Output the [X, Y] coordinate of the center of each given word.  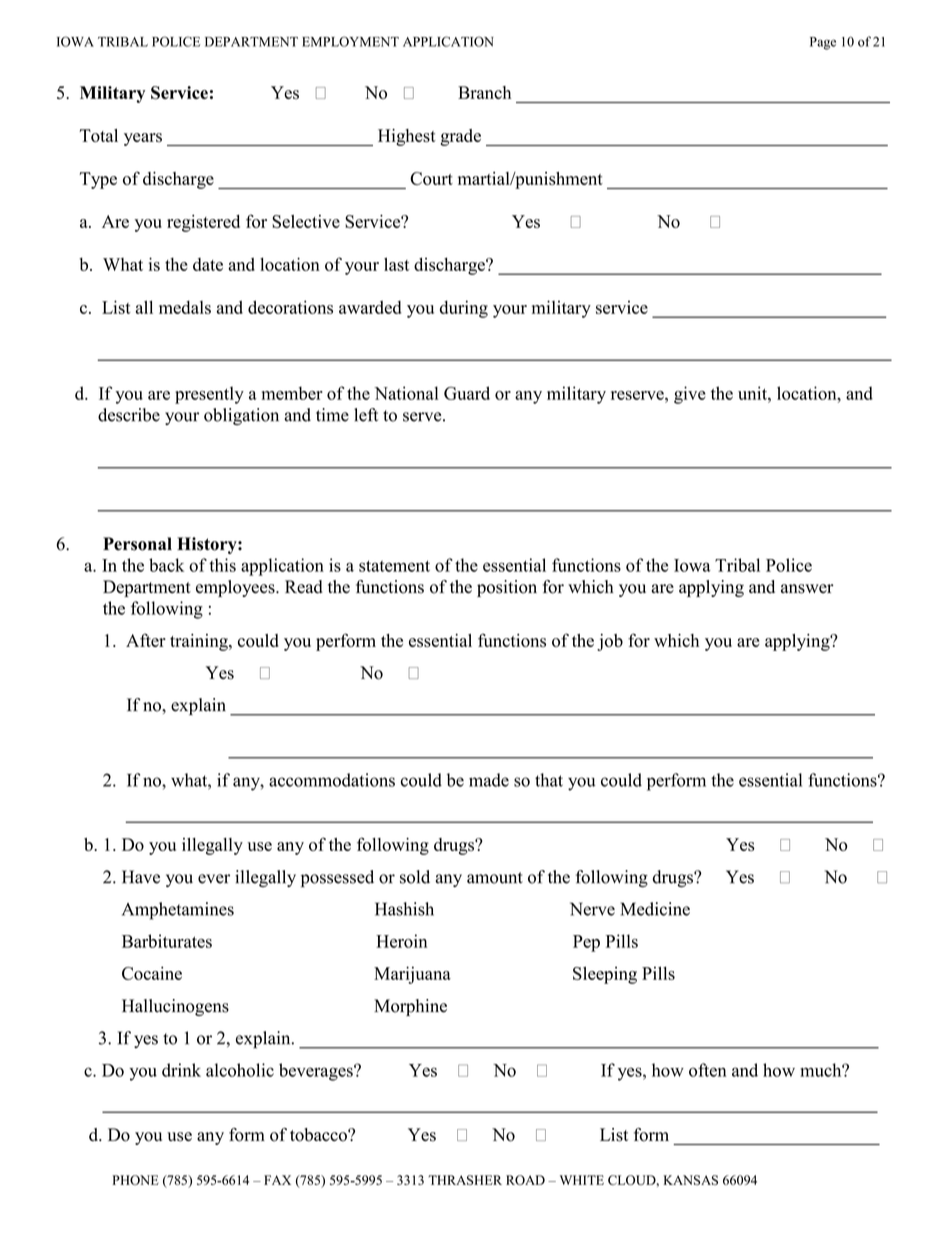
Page [823, 43]
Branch [484, 92]
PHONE [135, 1180]
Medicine [655, 909]
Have [141, 877]
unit [753, 393]
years [143, 139]
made [489, 780]
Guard [467, 393]
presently [209, 395]
